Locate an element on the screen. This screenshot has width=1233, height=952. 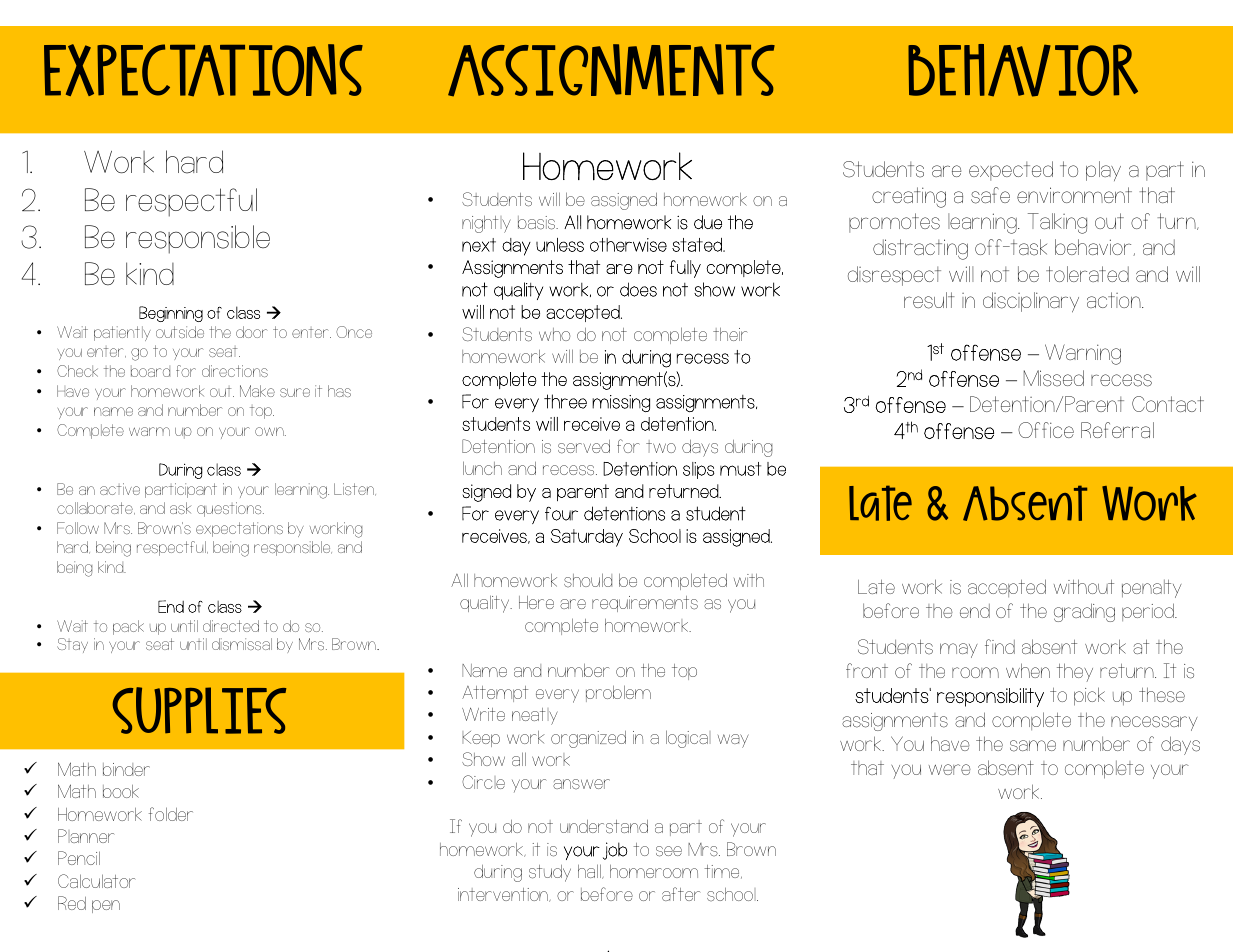
Saturday is located at coordinates (587, 538).
